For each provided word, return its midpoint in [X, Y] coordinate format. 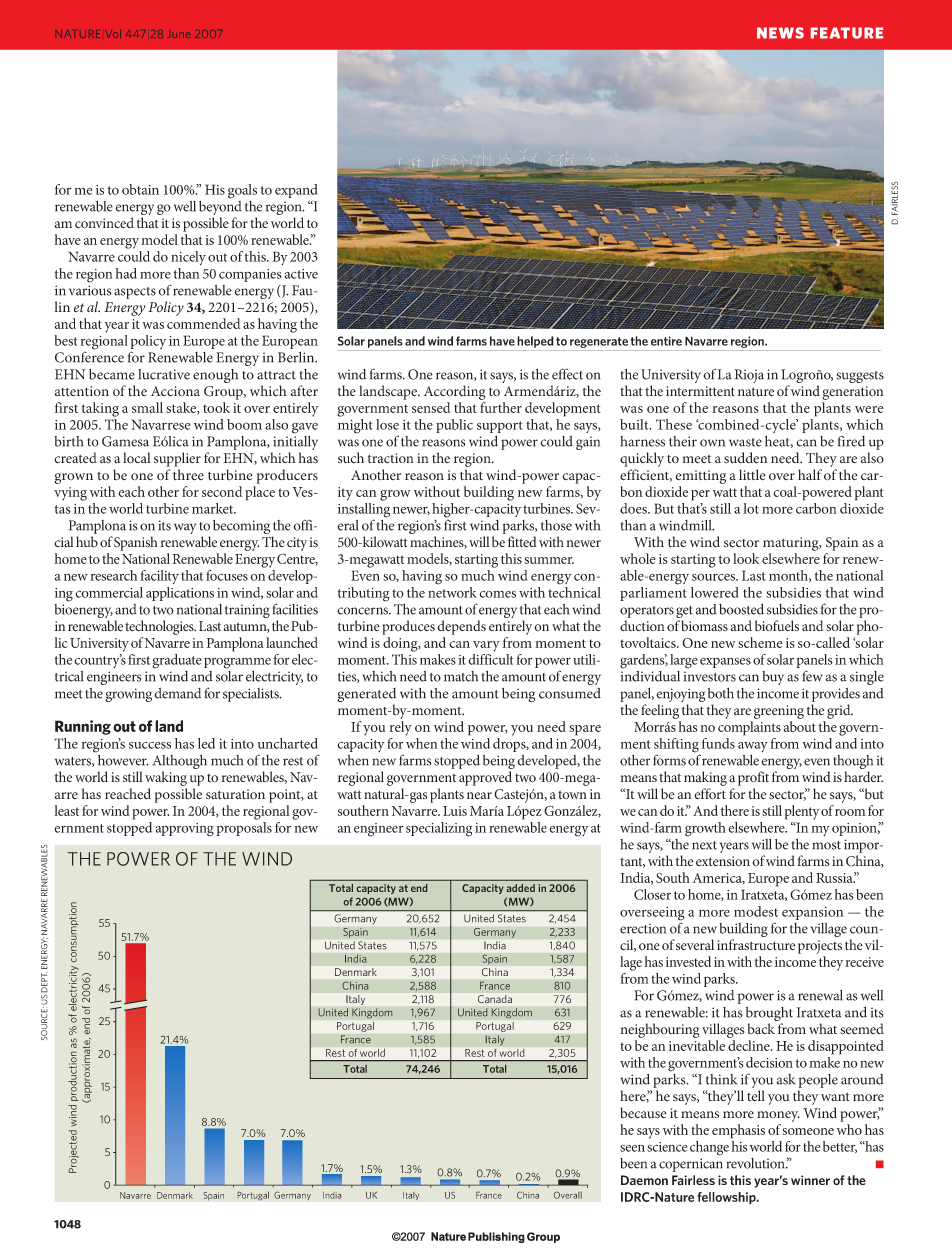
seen [632, 1148]
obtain [140, 189]
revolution [756, 1163]
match [461, 676]
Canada [495, 999]
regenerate [599, 342]
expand [296, 192]
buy [773, 678]
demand [178, 693]
